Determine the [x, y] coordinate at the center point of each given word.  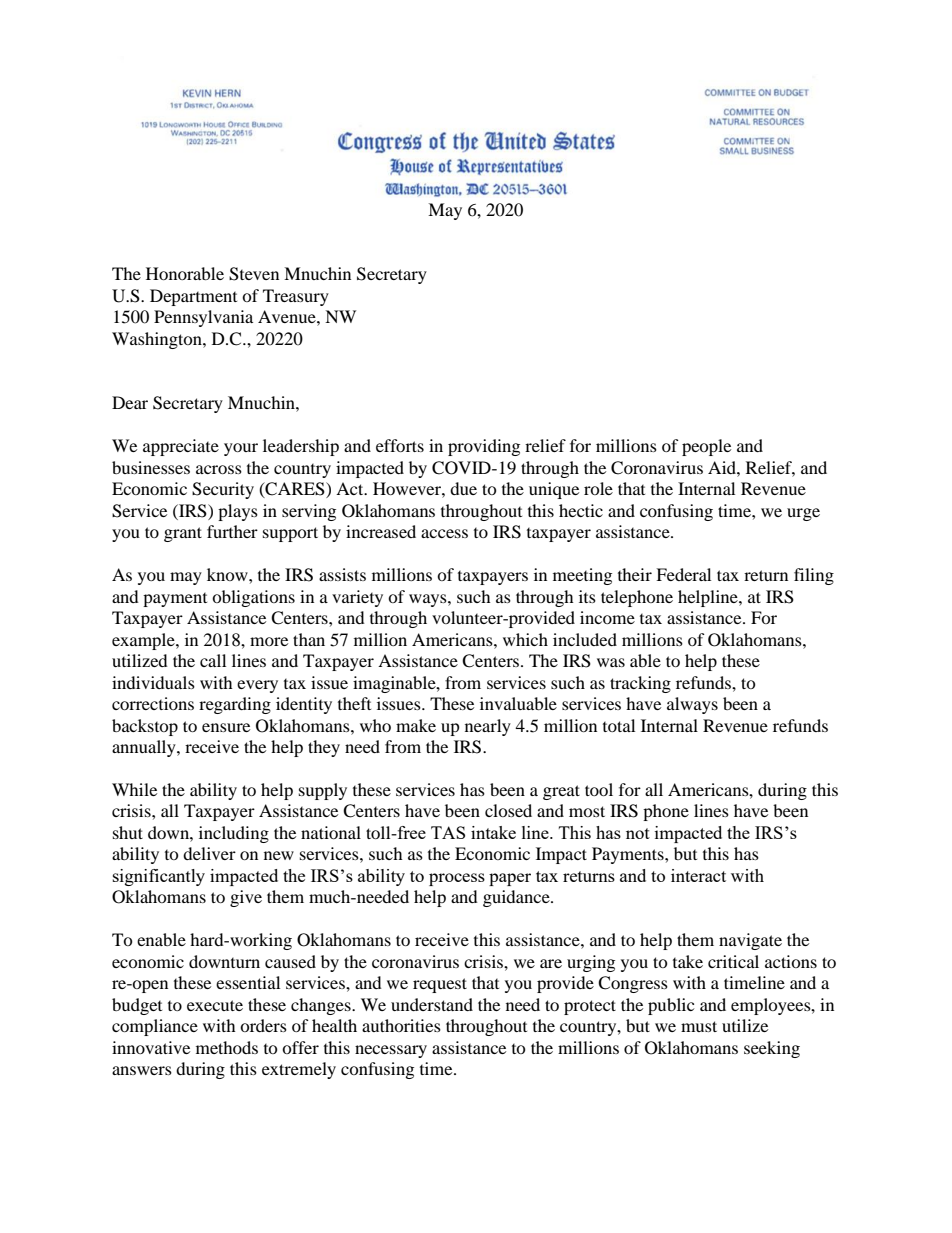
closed [508, 810]
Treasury [296, 297]
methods [227, 1047]
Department [193, 297]
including [234, 834]
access [444, 533]
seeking [772, 1049]
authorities [401, 1025]
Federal [683, 574]
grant [183, 534]
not [638, 833]
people [706, 447]
